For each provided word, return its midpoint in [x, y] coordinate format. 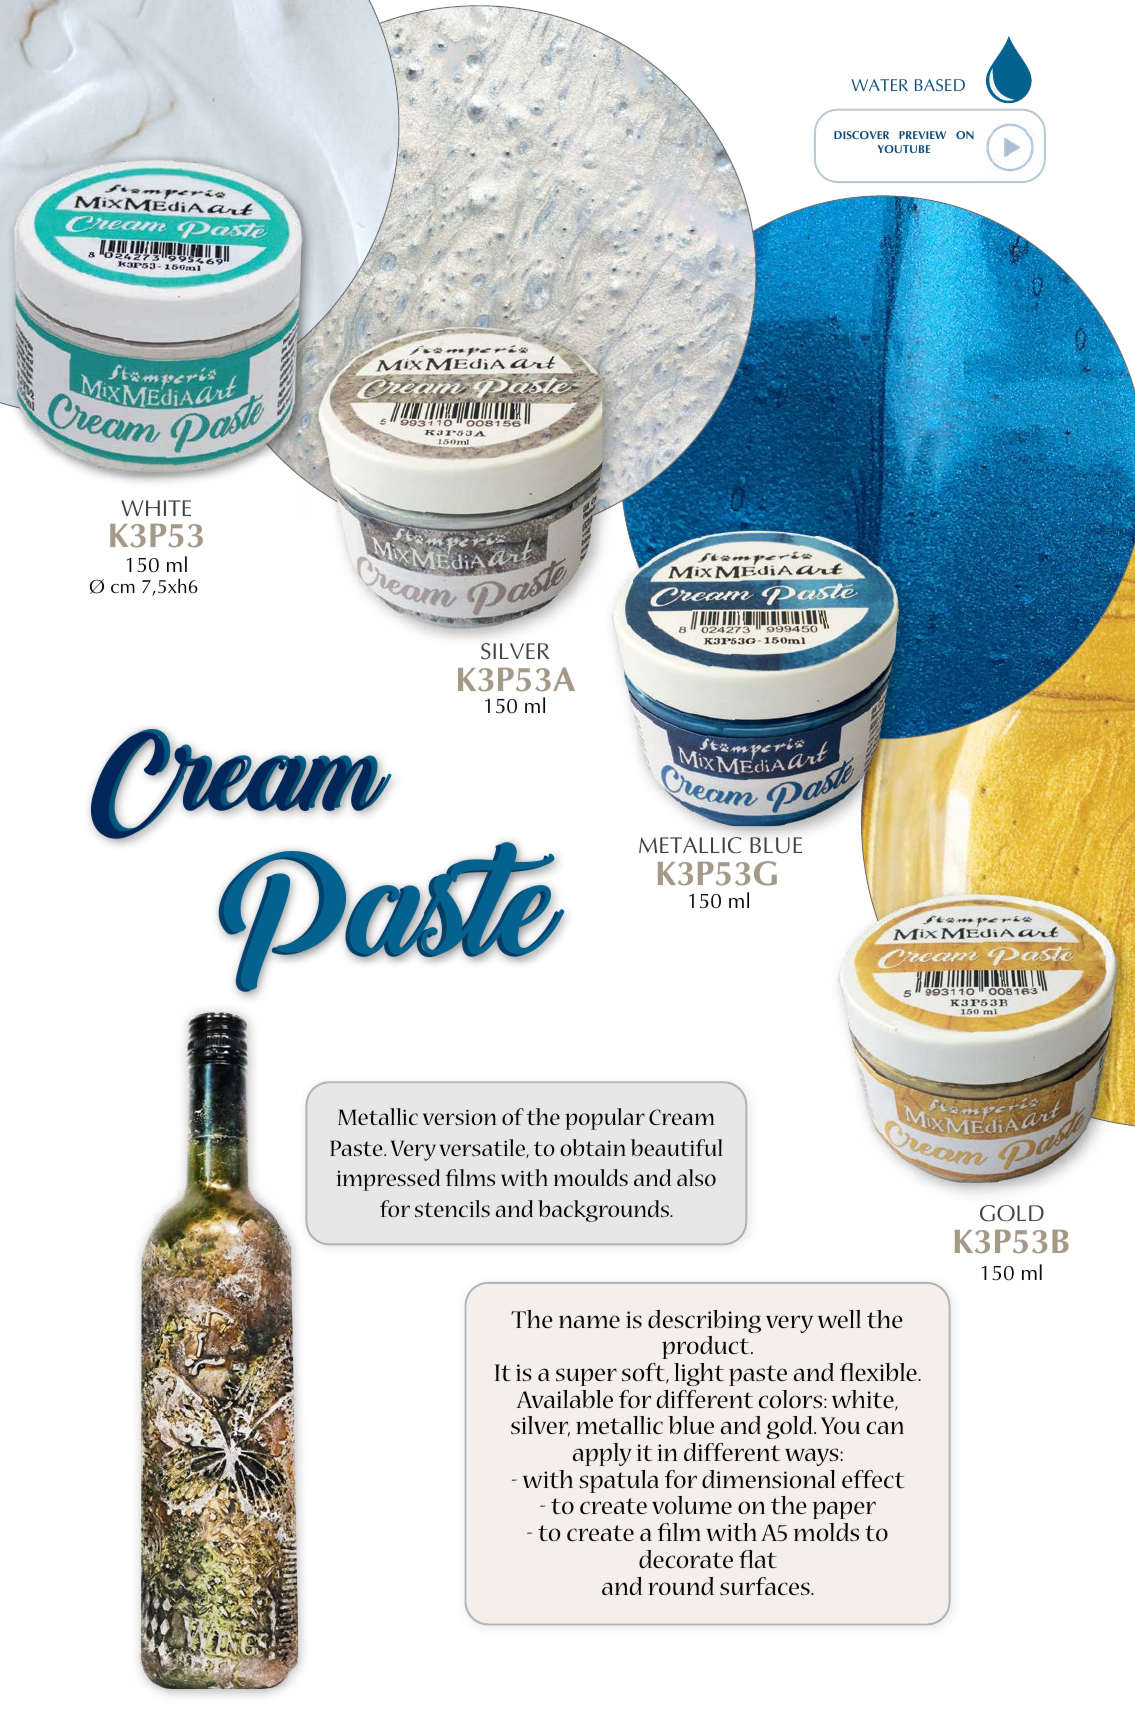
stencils [452, 1208]
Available [565, 1399]
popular [605, 1119]
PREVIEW [922, 135]
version [459, 1117]
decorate [686, 1559]
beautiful [677, 1147]
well [839, 1319]
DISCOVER [861, 135]
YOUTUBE [904, 149]
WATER [879, 85]
